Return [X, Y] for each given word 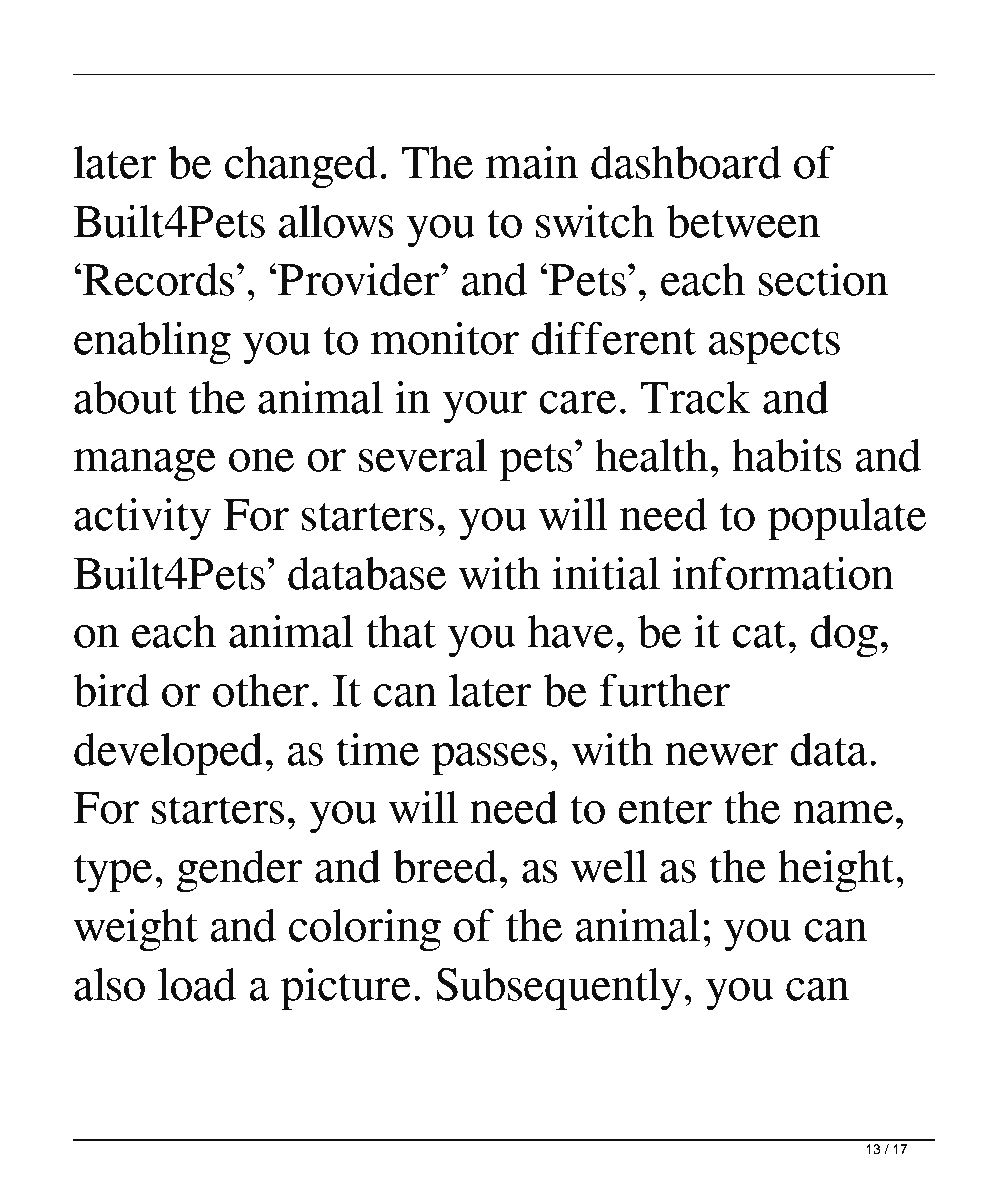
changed [301, 167]
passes [489, 759]
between [744, 221]
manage [144, 465]
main [532, 162]
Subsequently [559, 989]
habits [787, 455]
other [261, 690]
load [197, 984]
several [423, 455]
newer [721, 754]
